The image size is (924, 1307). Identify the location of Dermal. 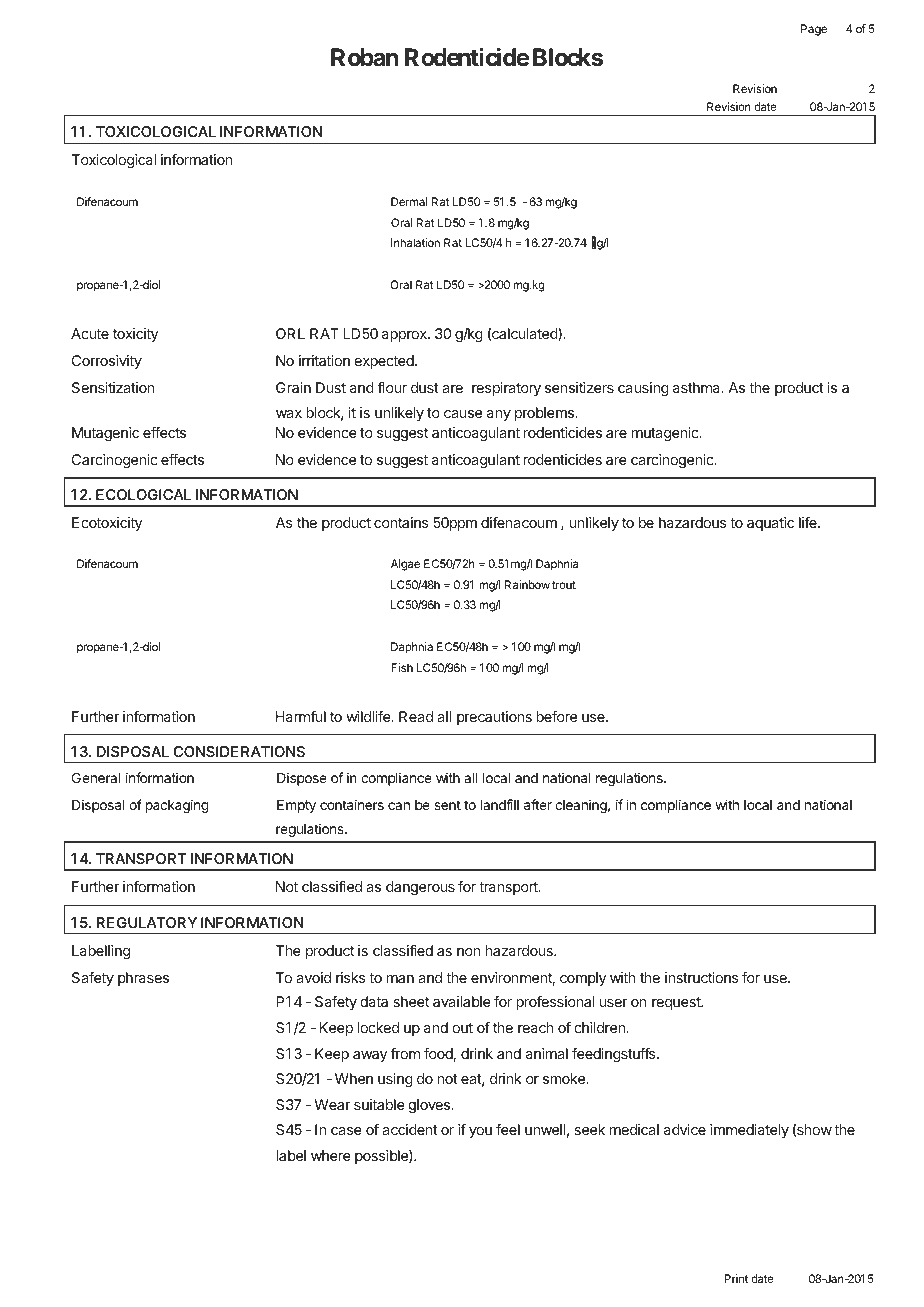
(409, 201).
